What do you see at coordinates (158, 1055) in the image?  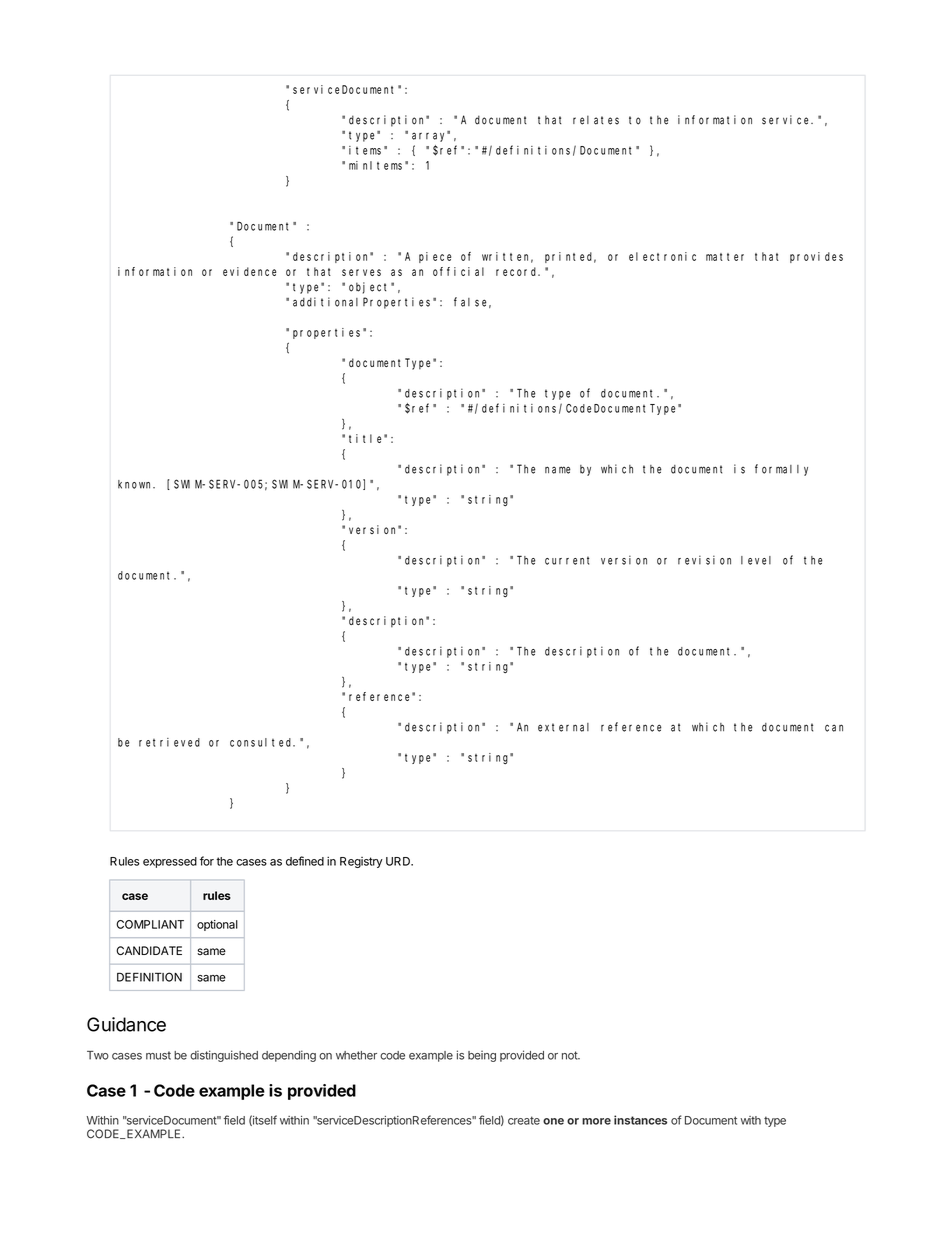 I see `must` at bounding box center [158, 1055].
